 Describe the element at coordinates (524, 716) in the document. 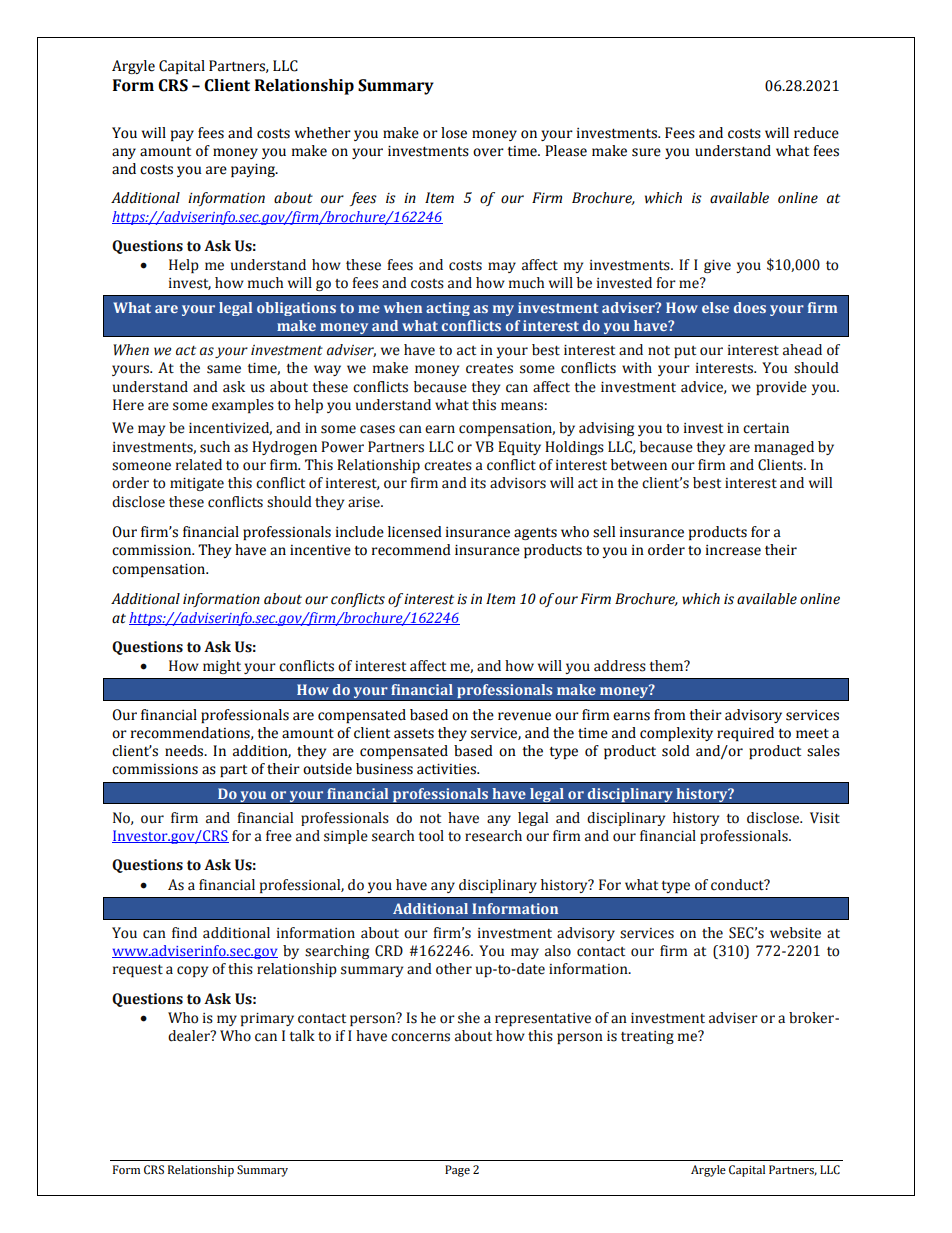

I see `revenue` at that location.
